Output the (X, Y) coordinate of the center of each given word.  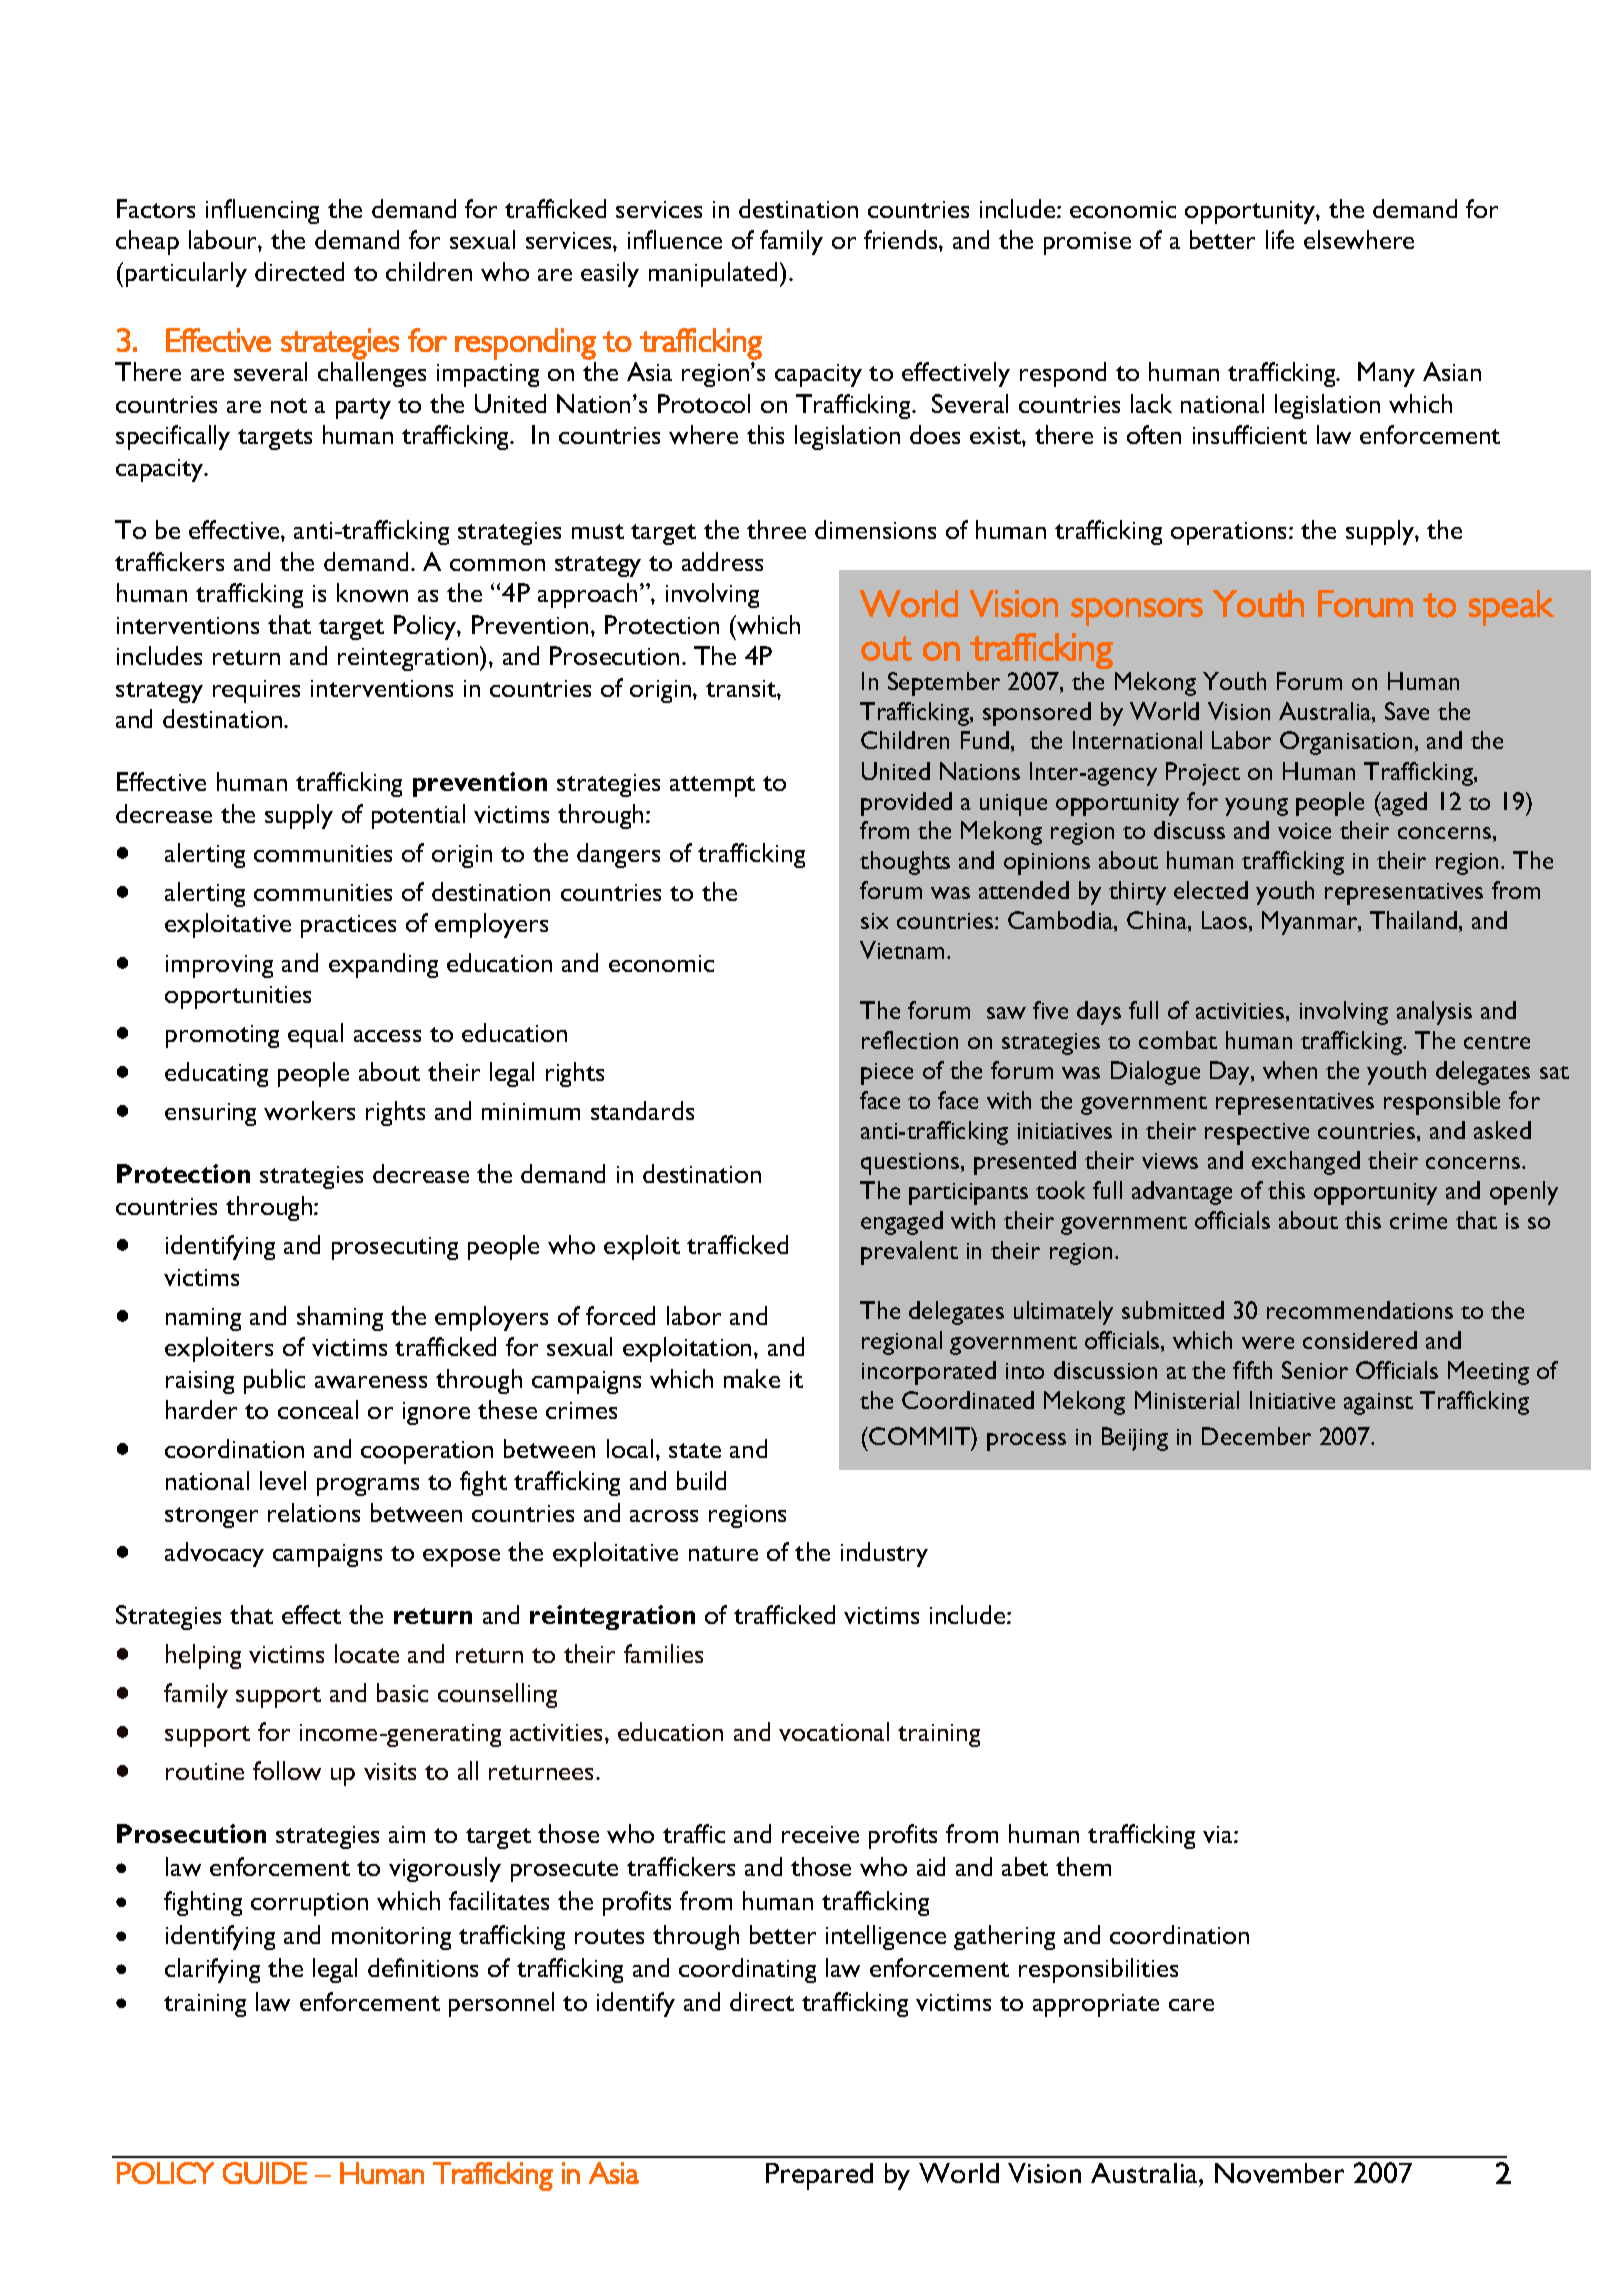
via (1219, 1834)
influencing (262, 211)
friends (902, 239)
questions (911, 1164)
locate (367, 1653)
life (1280, 239)
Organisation (1346, 743)
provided (906, 804)
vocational (834, 1731)
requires (256, 691)
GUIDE (265, 2173)
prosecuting (395, 1248)
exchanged (1306, 1163)
